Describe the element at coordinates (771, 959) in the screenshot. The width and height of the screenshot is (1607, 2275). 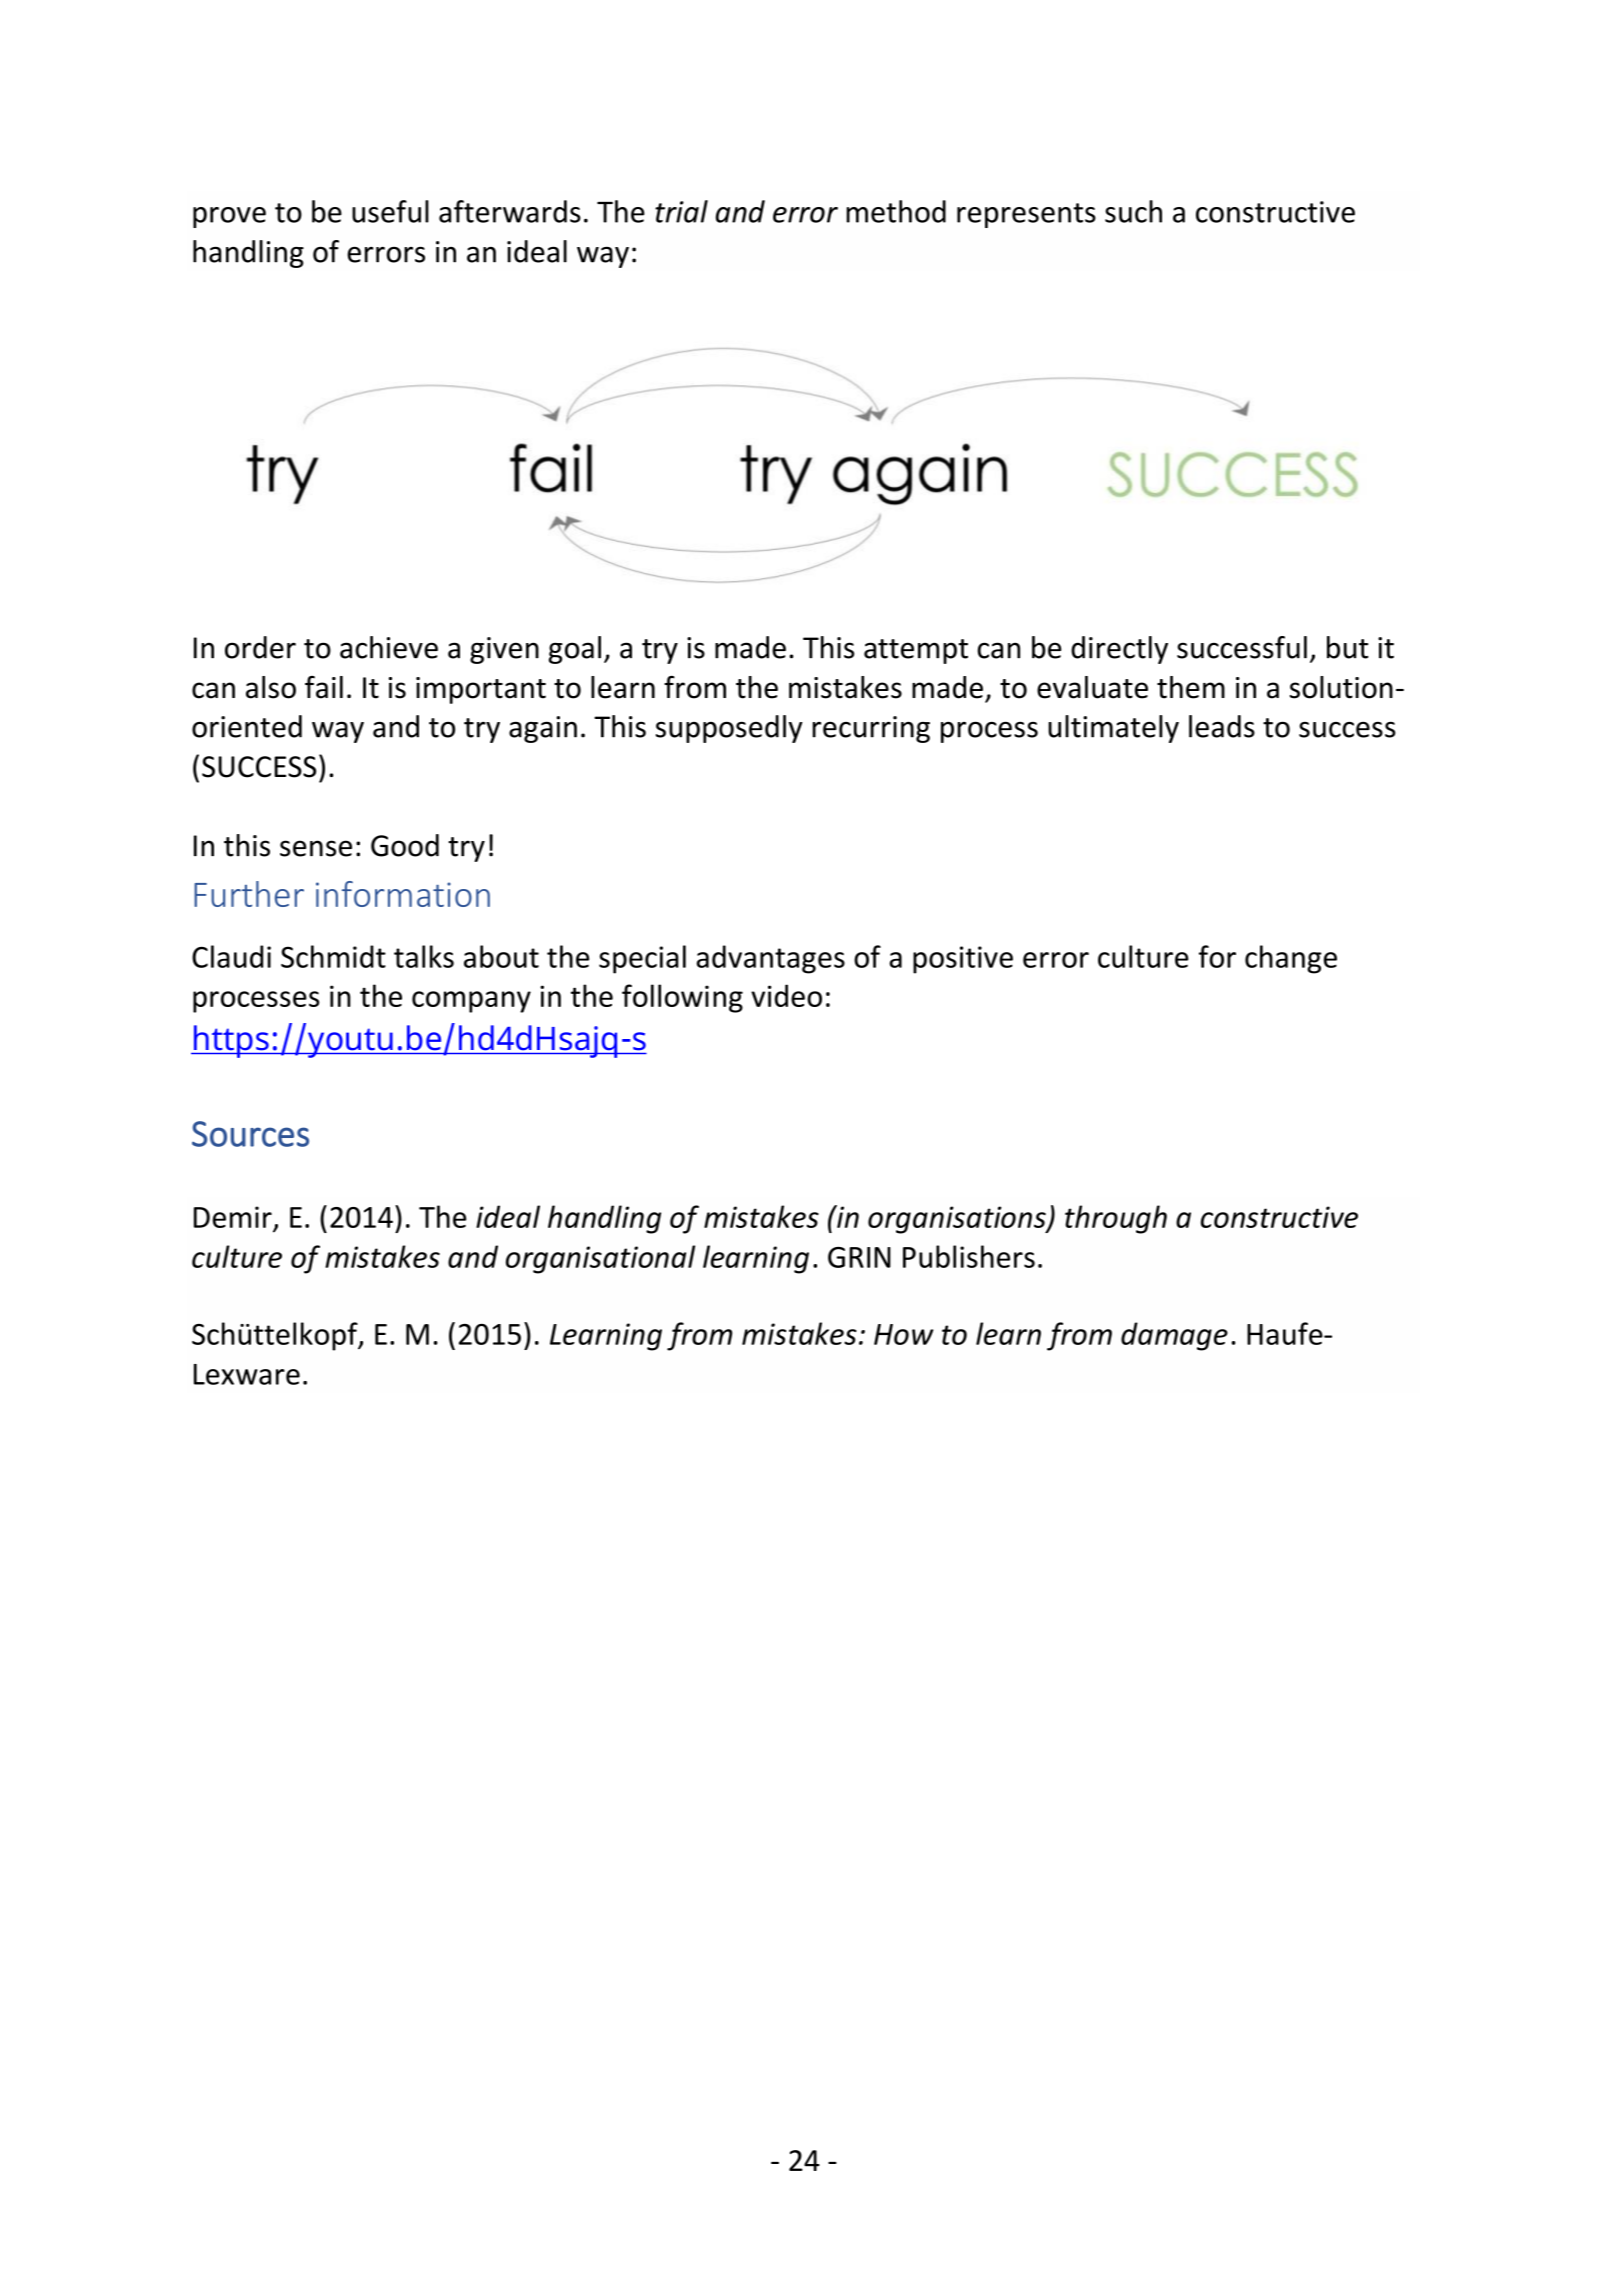
I see `advantages` at that location.
